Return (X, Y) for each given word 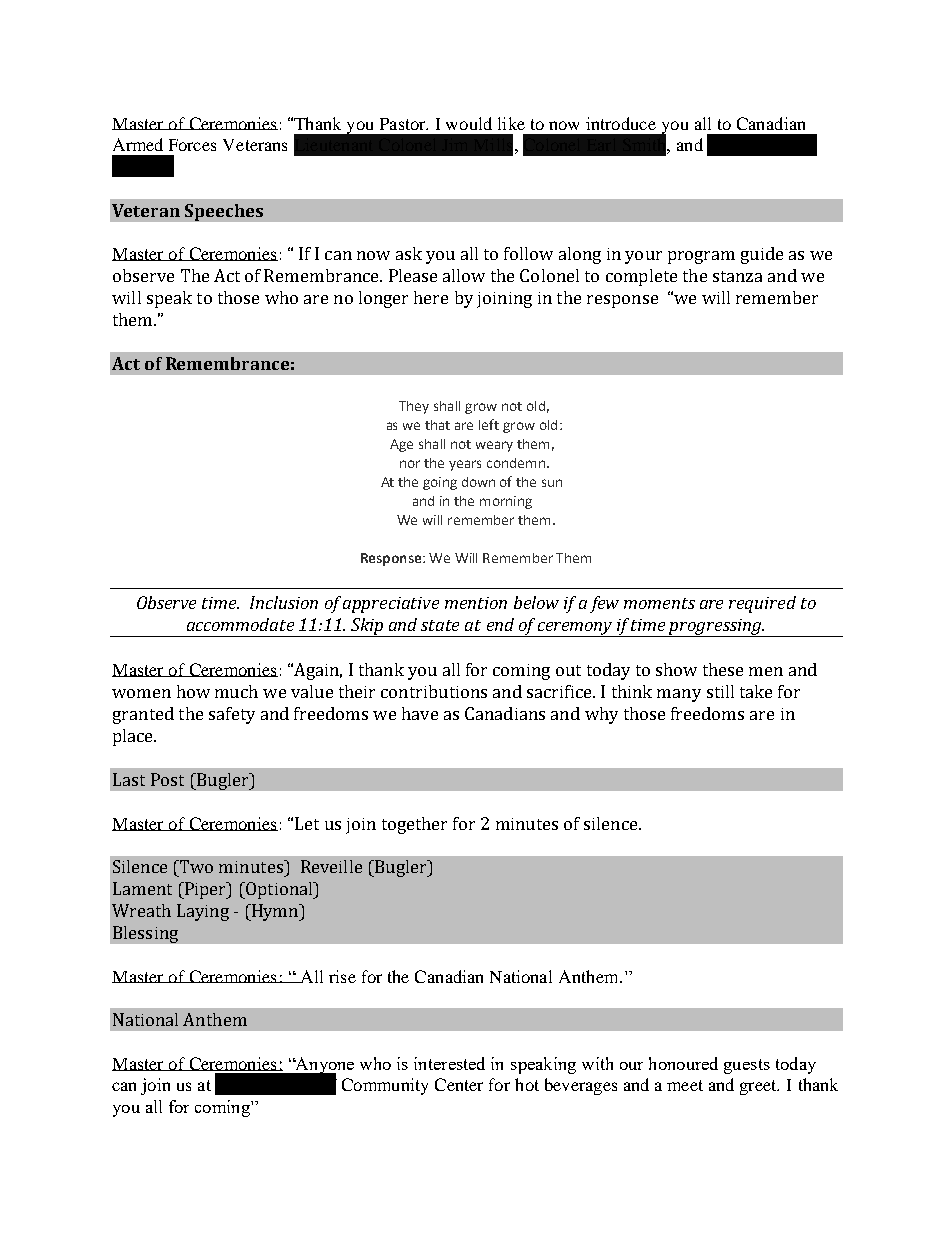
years (465, 465)
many (679, 695)
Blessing (145, 934)
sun (552, 483)
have (420, 713)
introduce (621, 123)
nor (410, 464)
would (469, 123)
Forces (192, 145)
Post (167, 779)
